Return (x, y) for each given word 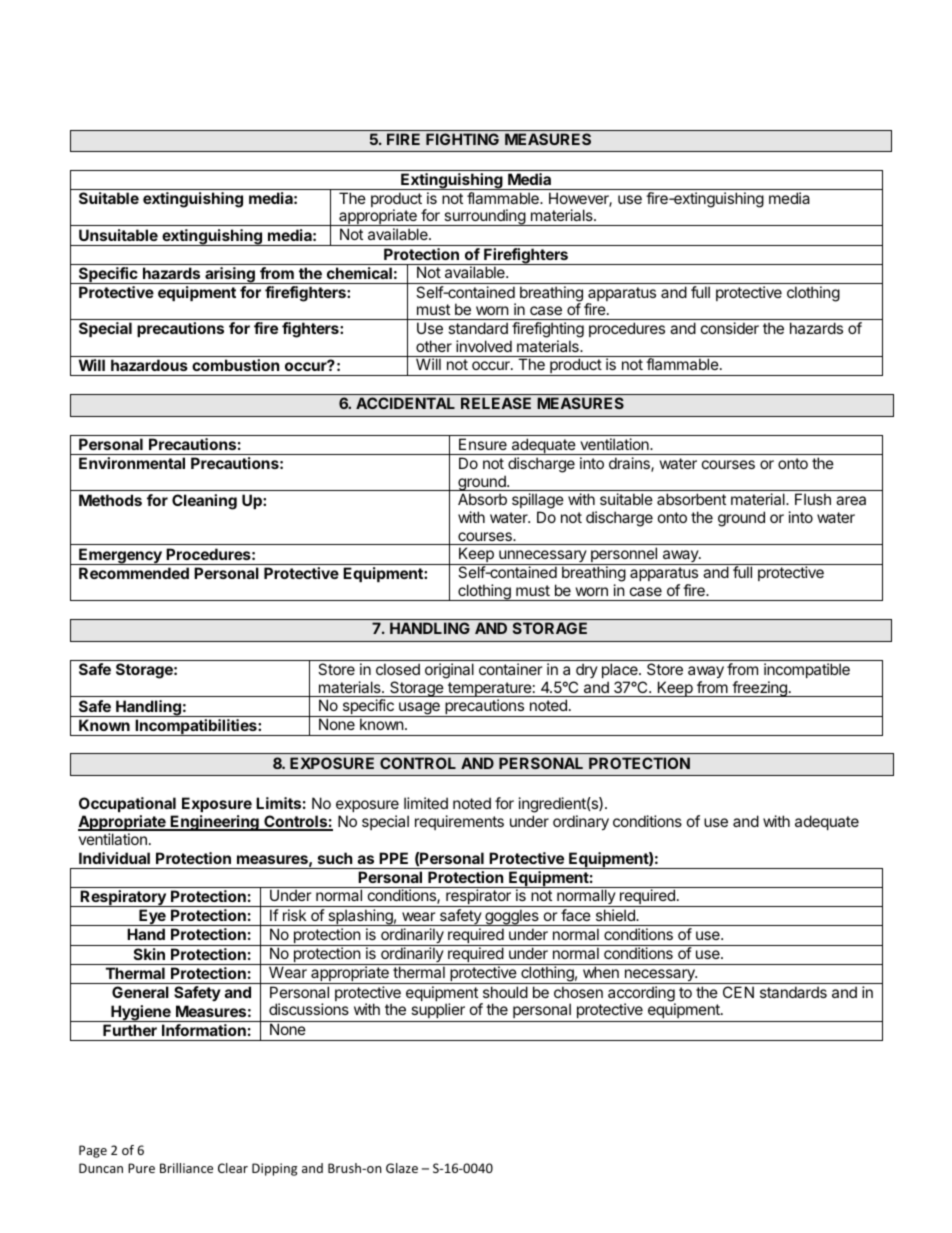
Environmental (132, 463)
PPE (393, 858)
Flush (813, 499)
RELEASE (496, 403)
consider (730, 328)
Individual (114, 858)
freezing (759, 689)
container (511, 669)
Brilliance (186, 1168)
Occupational (127, 804)
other (434, 346)
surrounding (484, 217)
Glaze (402, 1168)
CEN (738, 992)
